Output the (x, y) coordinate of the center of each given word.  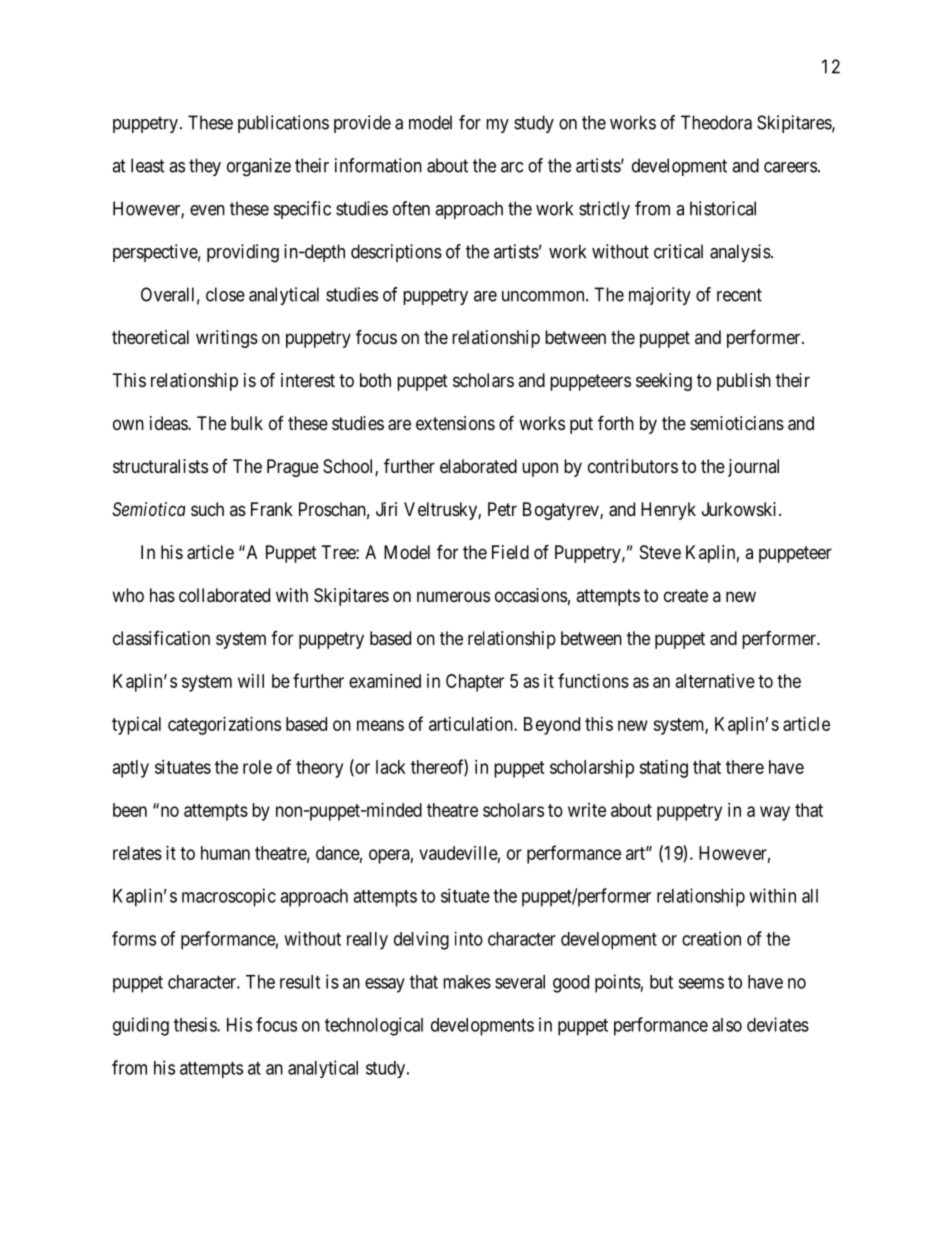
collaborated (224, 595)
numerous (453, 596)
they (205, 167)
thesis (196, 1024)
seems (701, 983)
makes (467, 982)
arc (512, 167)
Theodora (716, 122)
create (686, 596)
